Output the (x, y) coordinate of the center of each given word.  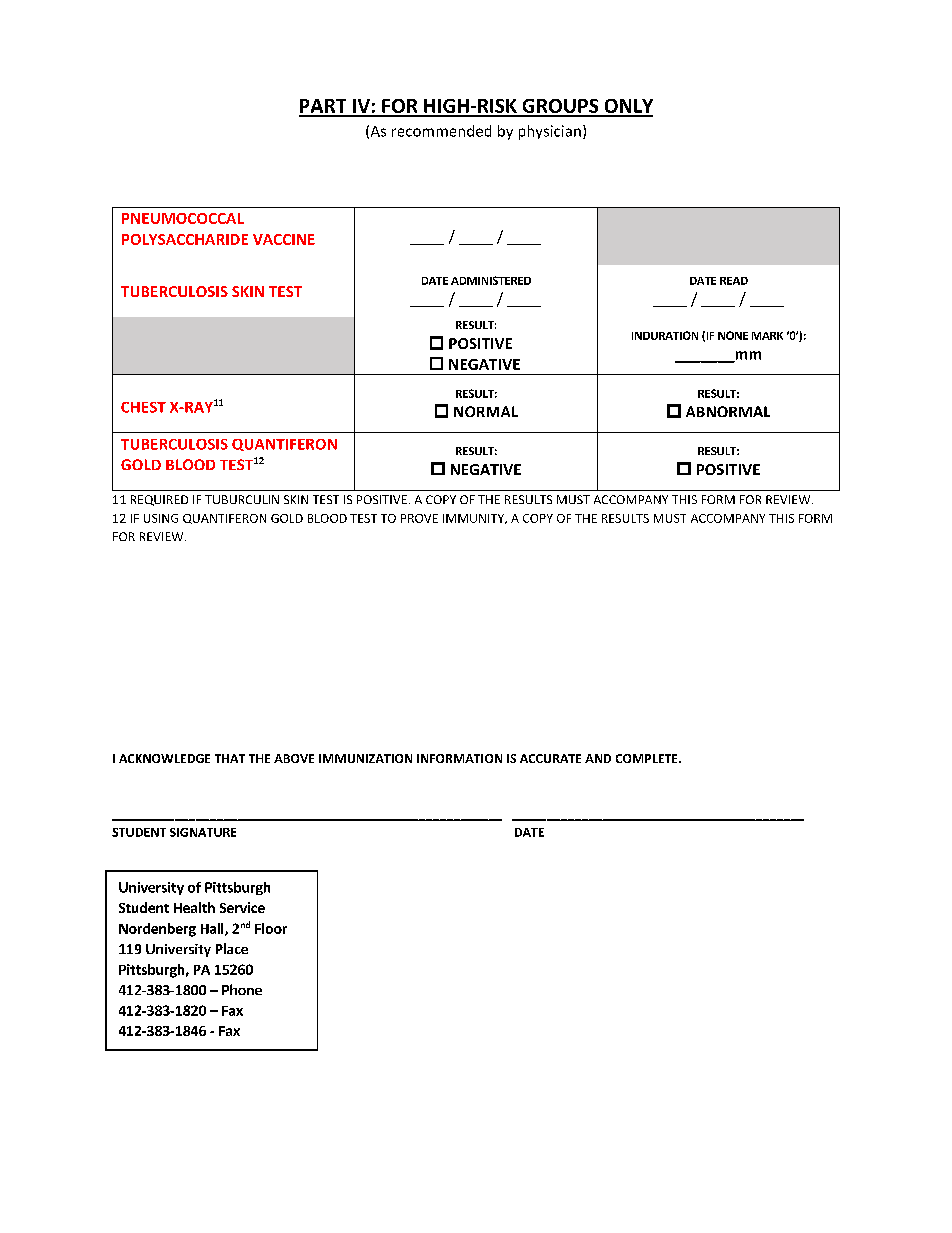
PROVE (419, 518)
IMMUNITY (475, 519)
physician (550, 132)
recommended (441, 131)
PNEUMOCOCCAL (183, 218)
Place (232, 948)
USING (161, 518)
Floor (271, 928)
